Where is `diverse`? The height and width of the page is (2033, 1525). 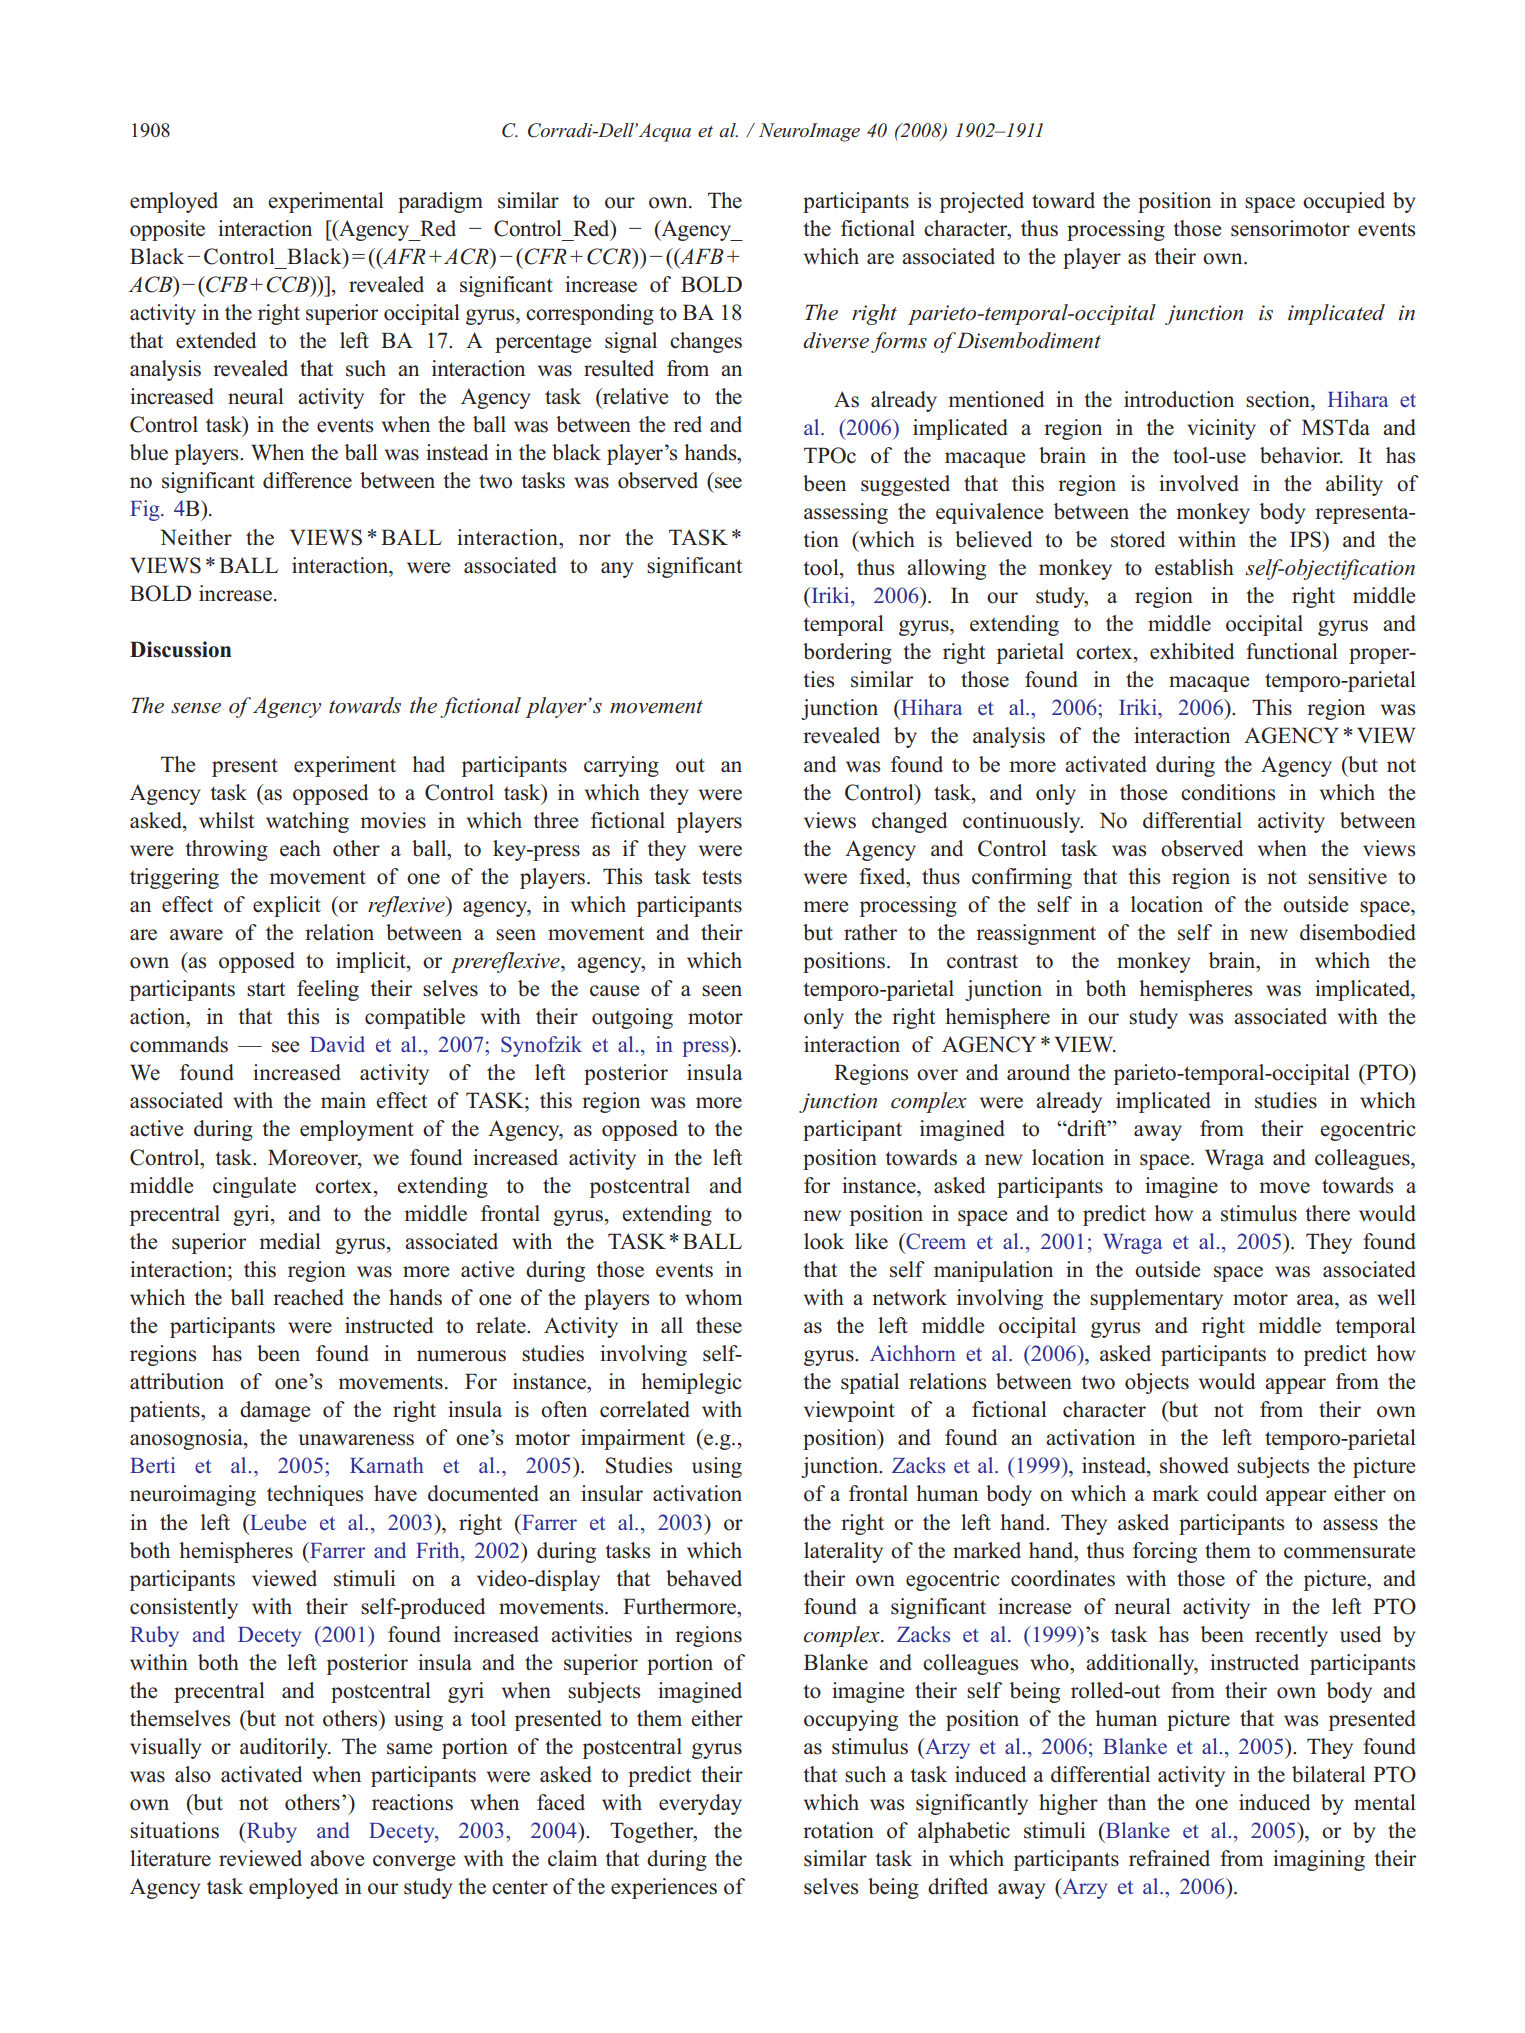
diverse is located at coordinates (836, 340).
